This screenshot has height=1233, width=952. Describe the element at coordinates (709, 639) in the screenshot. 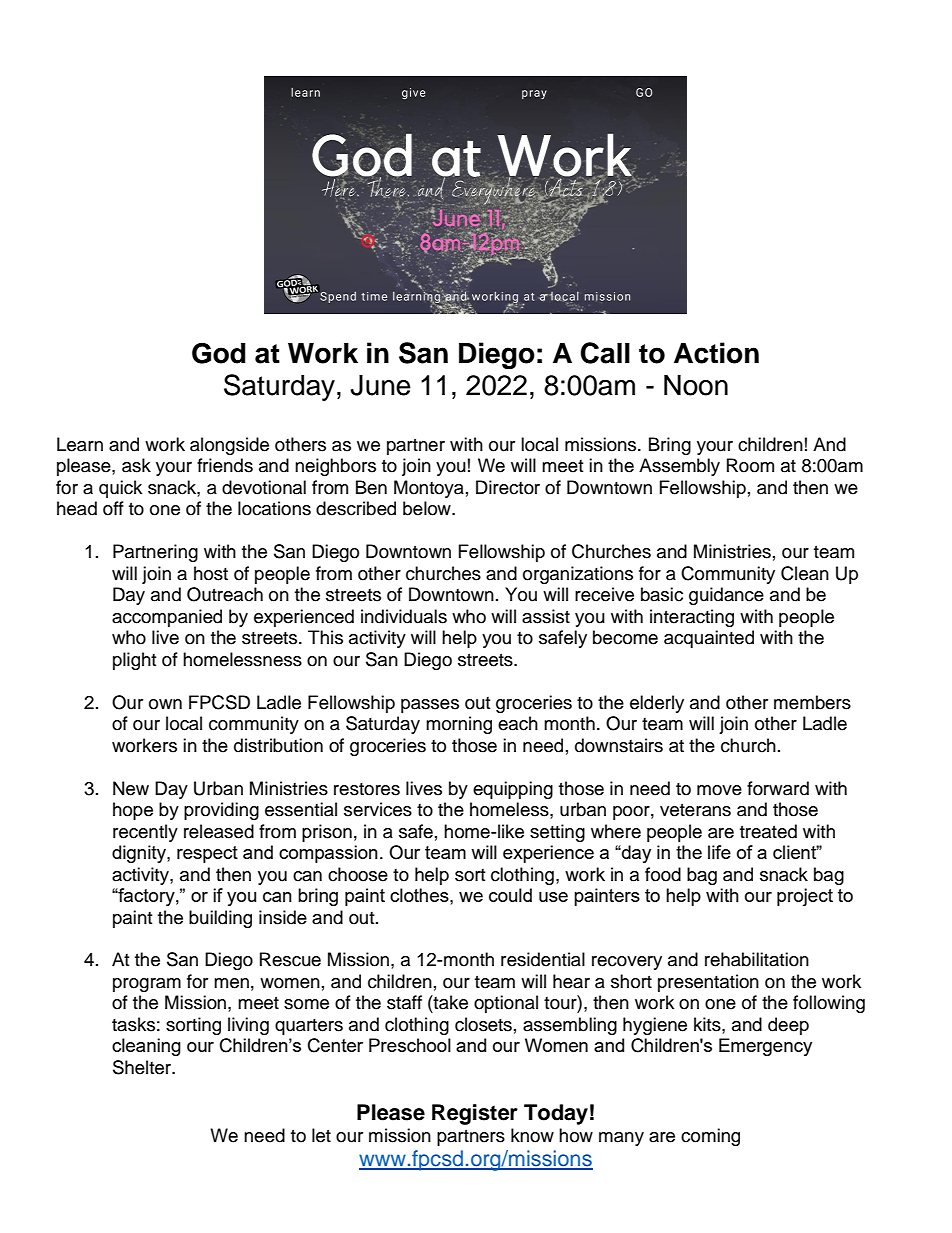

I see `acquainted` at that location.
